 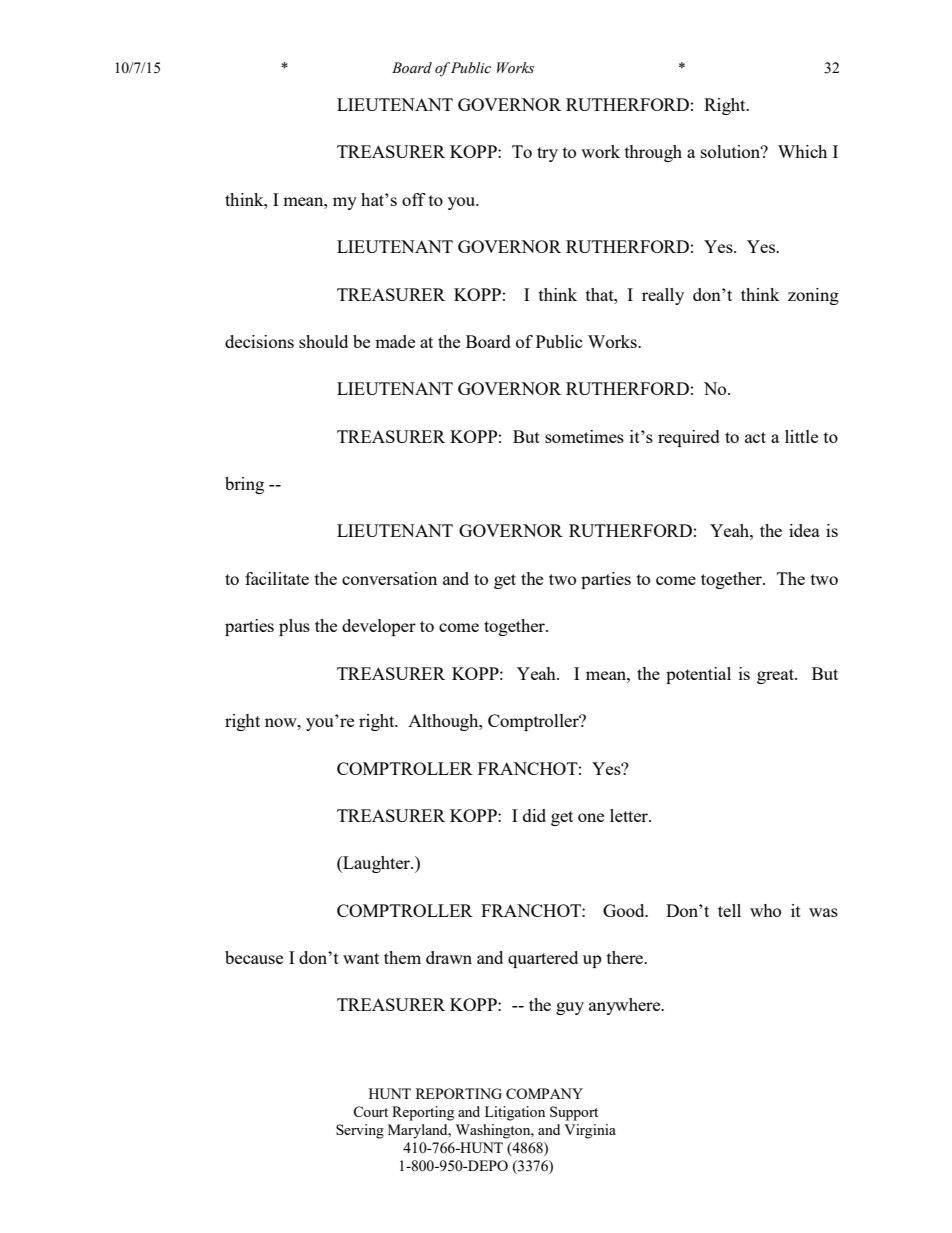 I want to click on Laughter, so click(x=376, y=864).
